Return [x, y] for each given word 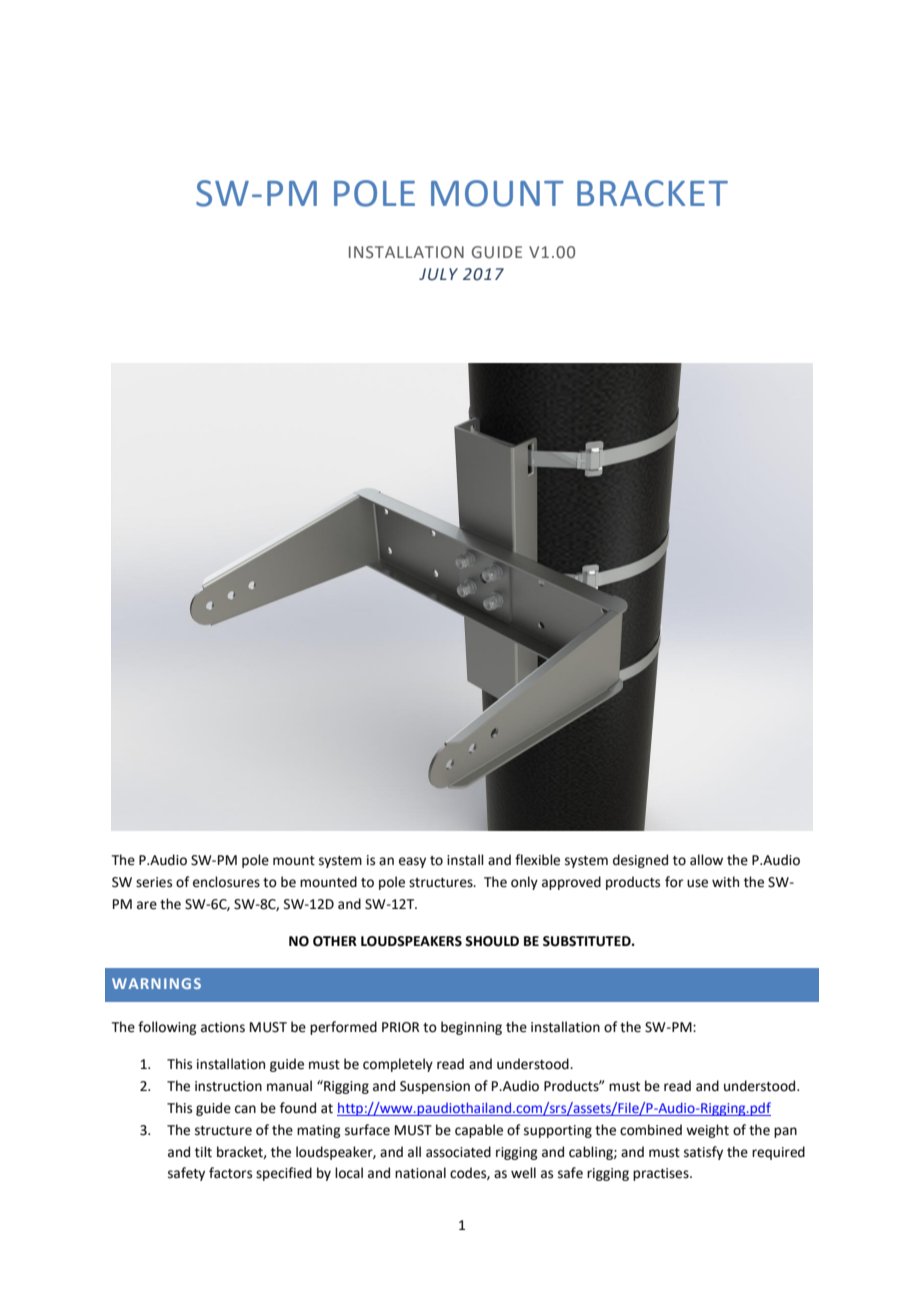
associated [458, 1152]
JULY [438, 274]
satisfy [703, 1153]
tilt [203, 1152]
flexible [537, 860]
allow [706, 860]
